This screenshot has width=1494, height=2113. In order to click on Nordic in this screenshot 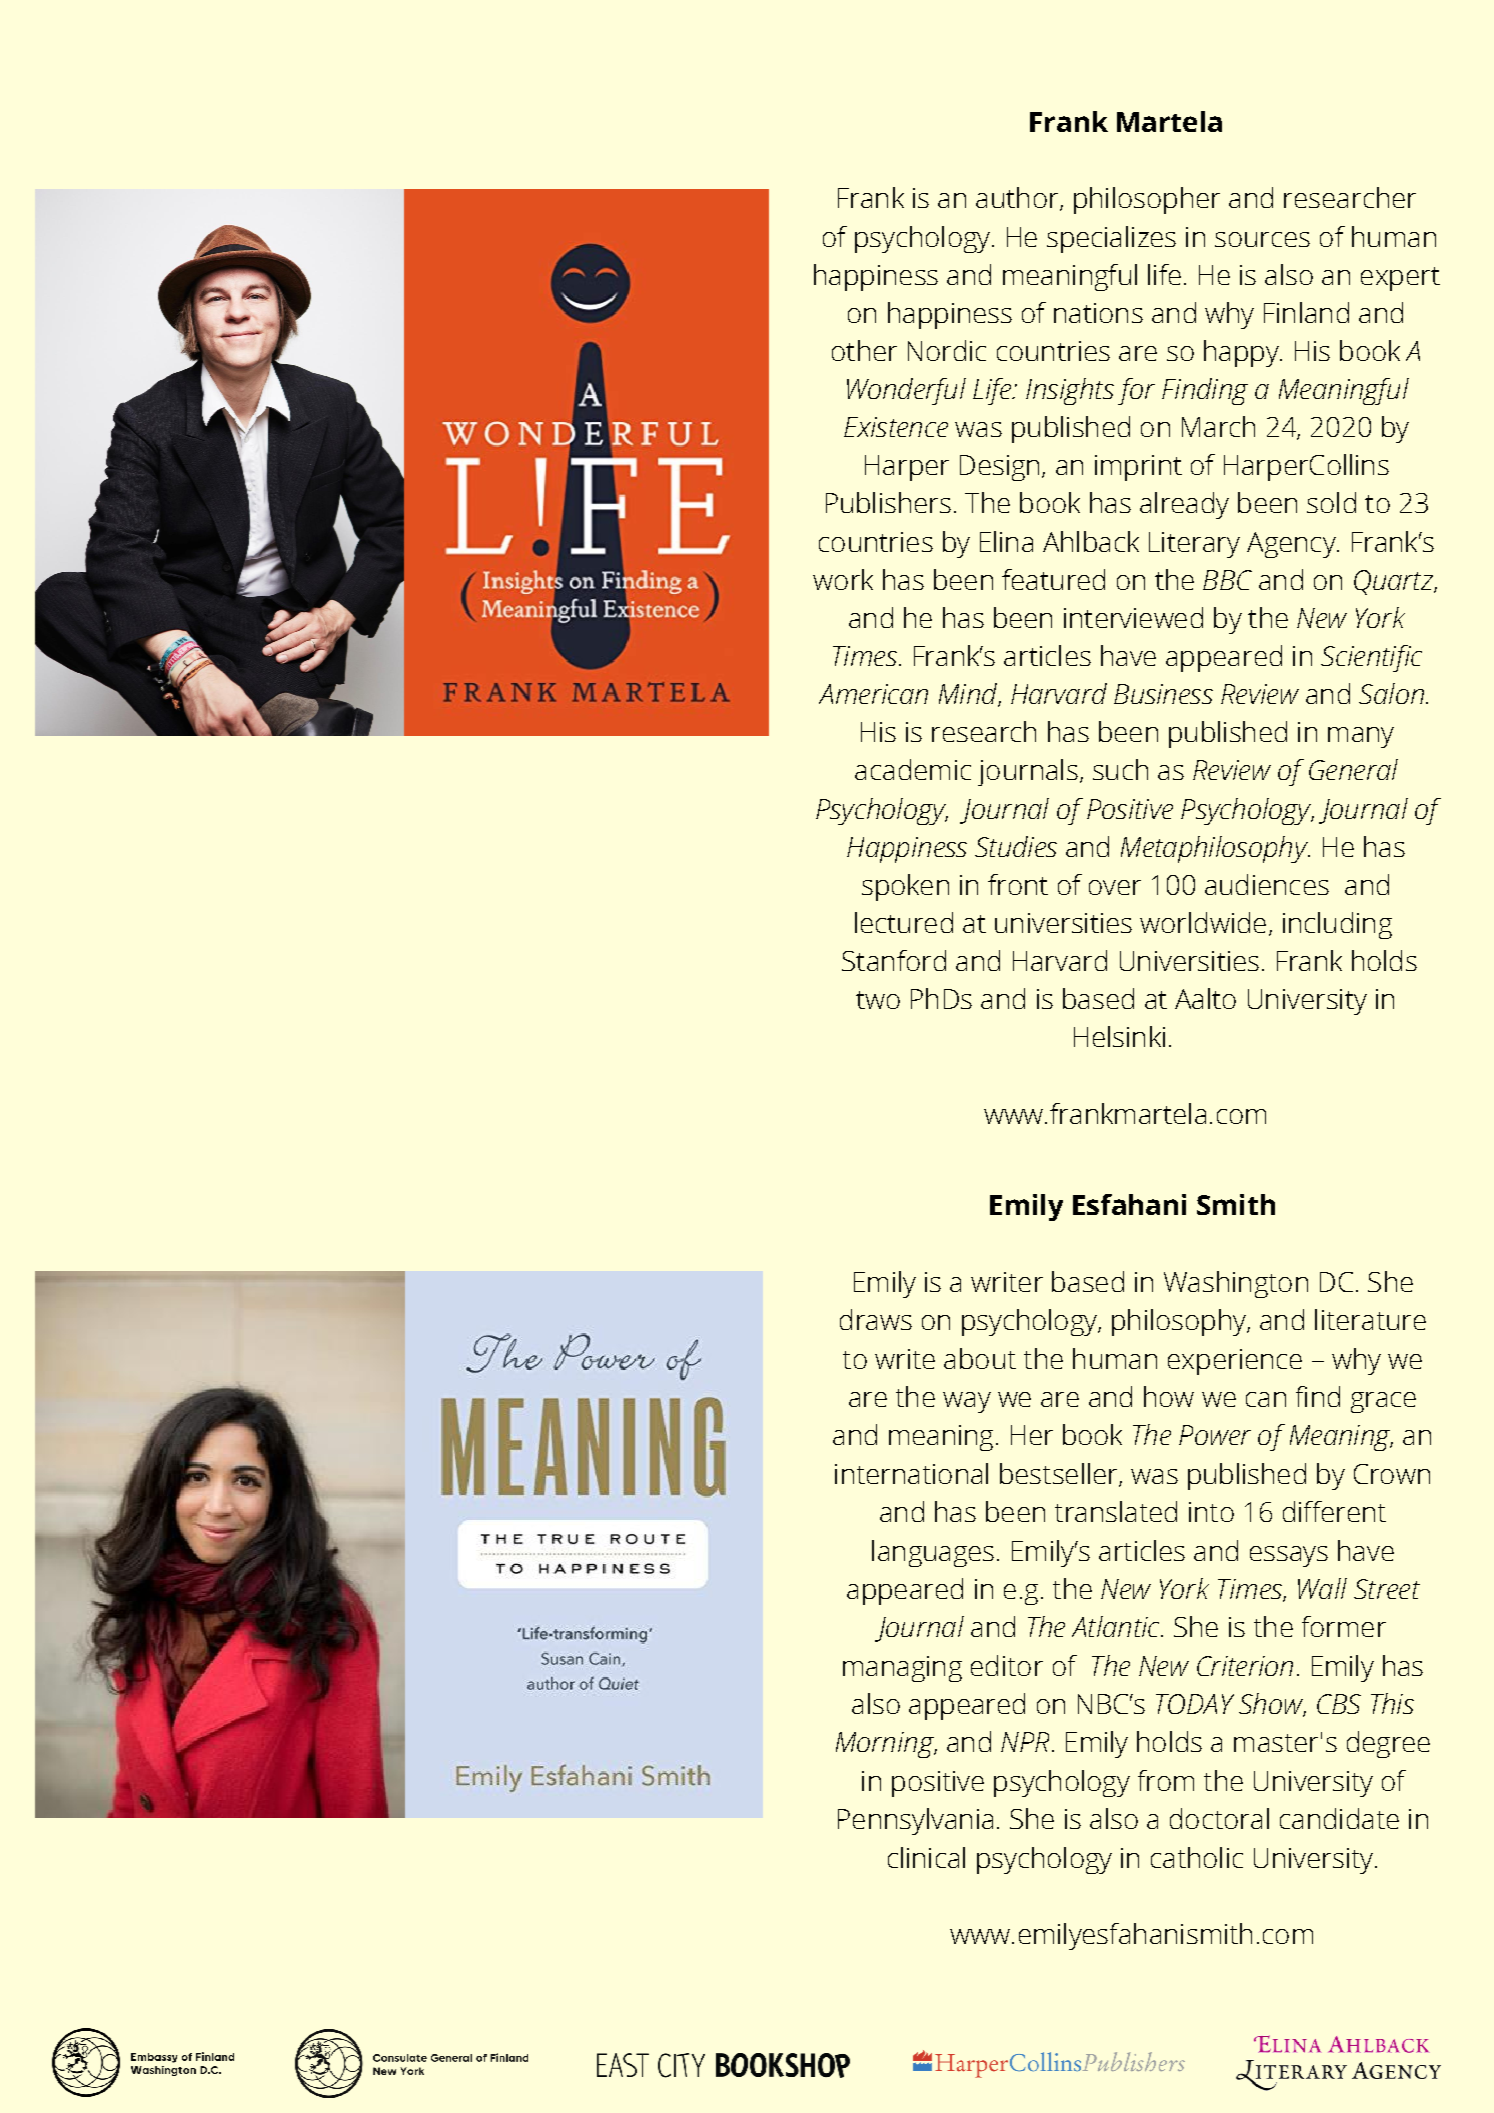, I will do `click(947, 350)`.
